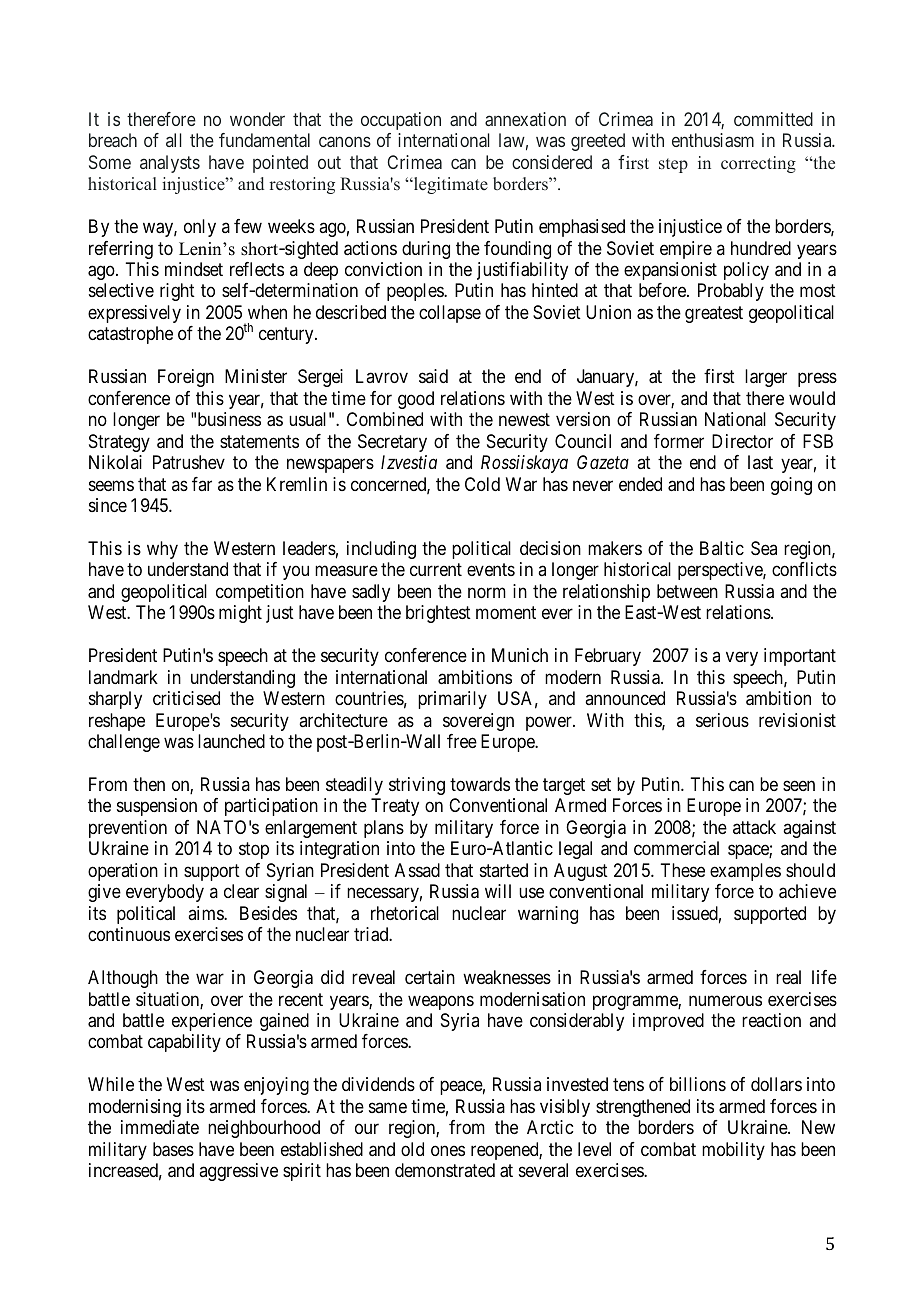  I want to click on Cold, so click(482, 484).
